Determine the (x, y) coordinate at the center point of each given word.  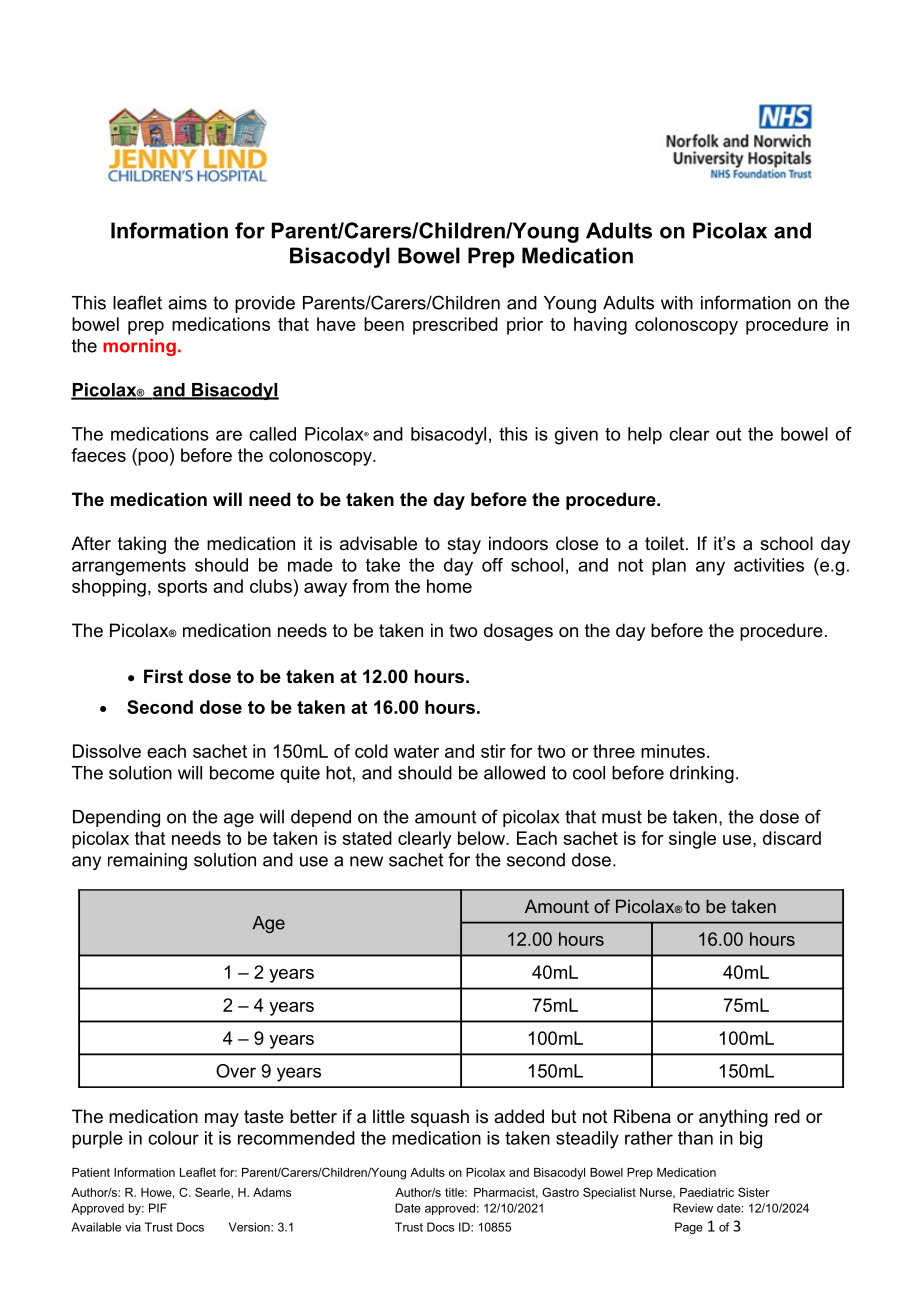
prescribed (455, 326)
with (677, 303)
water (416, 751)
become (242, 773)
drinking (702, 774)
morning (139, 347)
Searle (213, 1192)
